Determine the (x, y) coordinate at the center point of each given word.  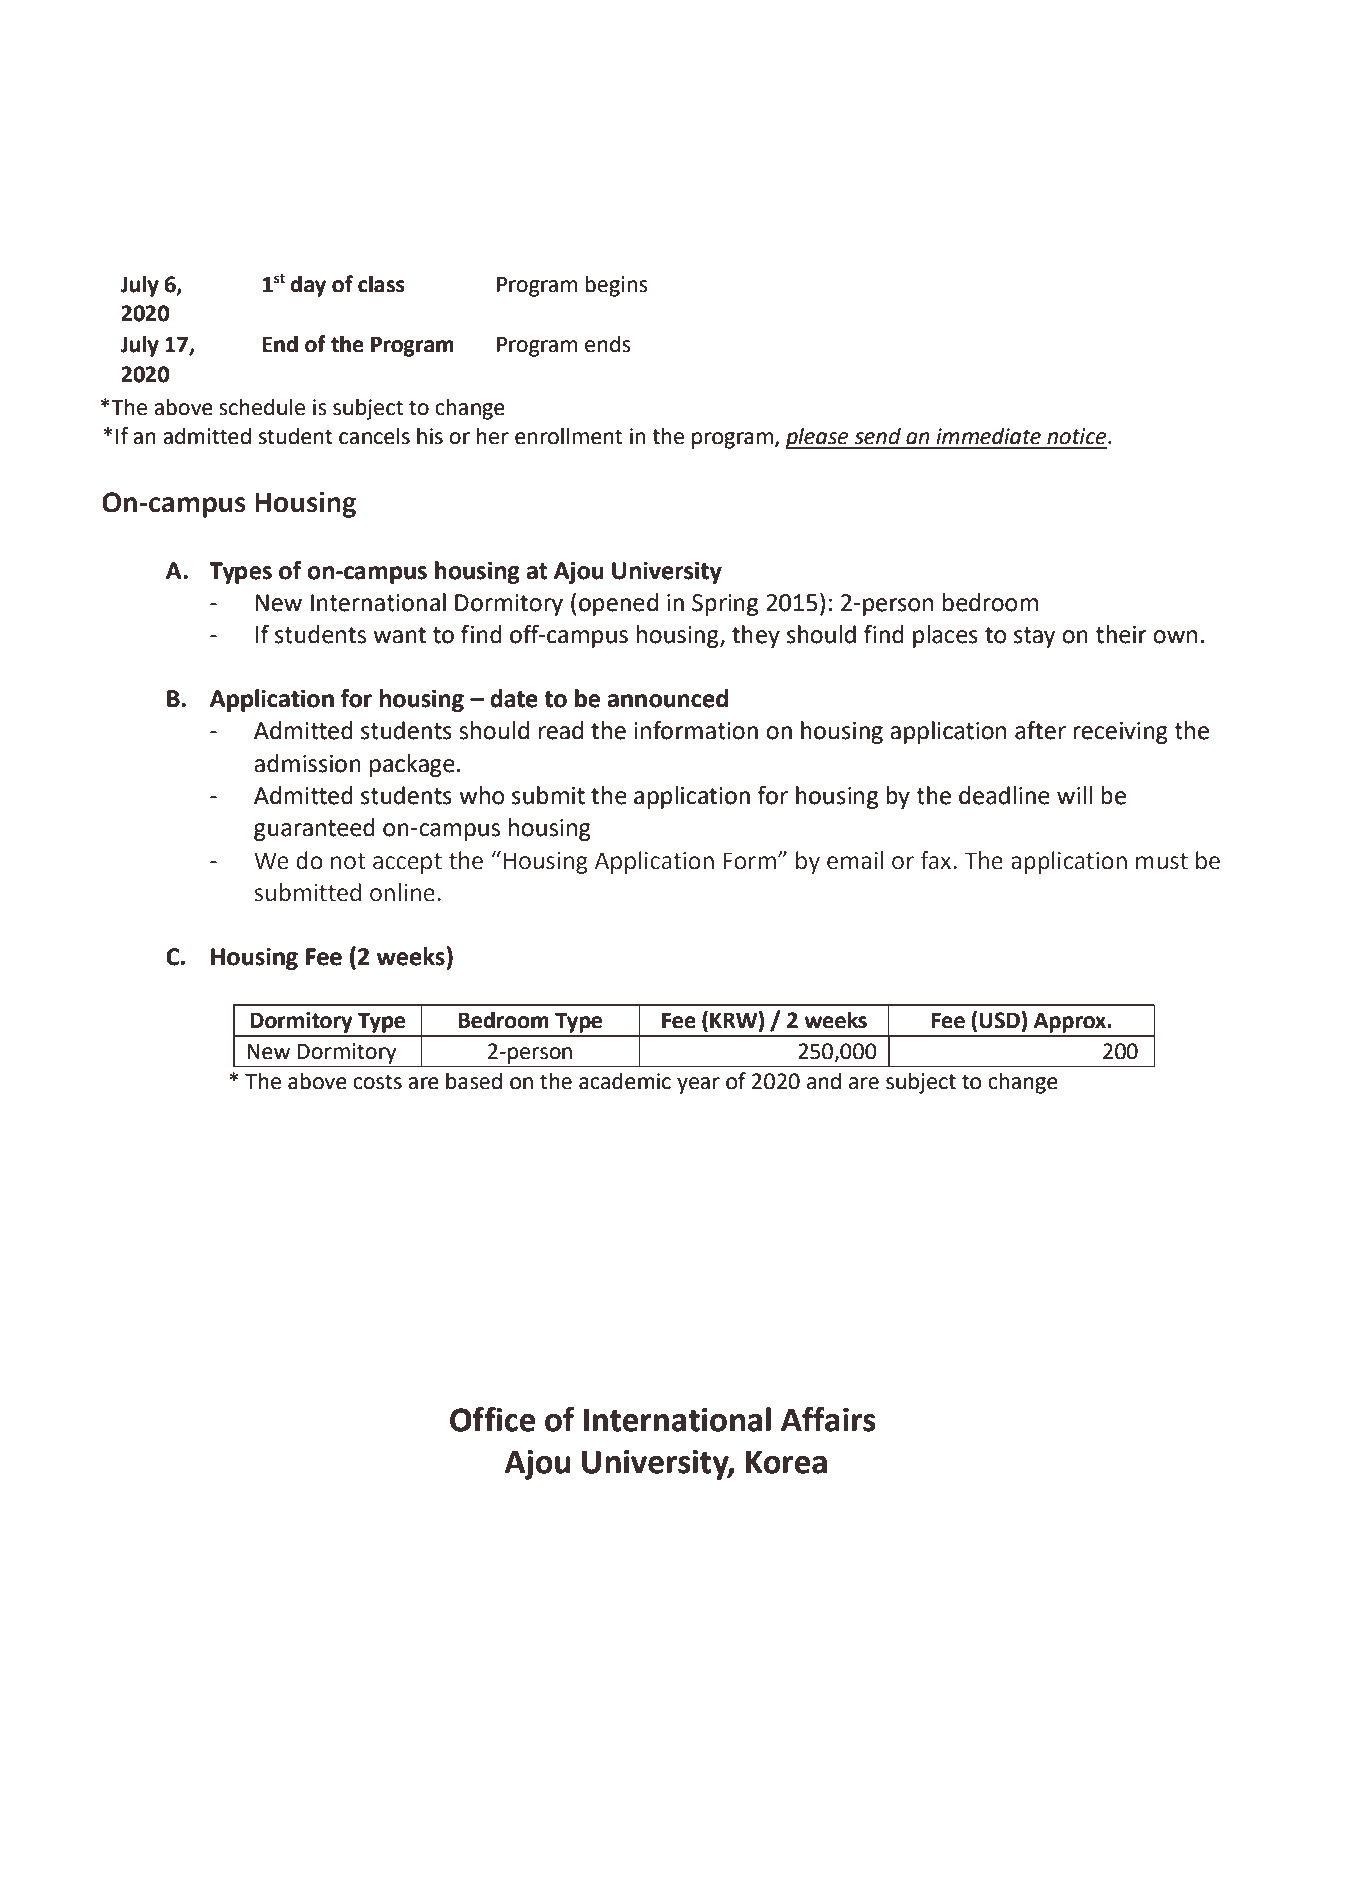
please (818, 438)
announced (668, 698)
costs (377, 1082)
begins (616, 286)
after (1040, 730)
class (381, 284)
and (824, 1081)
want (399, 635)
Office (492, 1419)
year (698, 1085)
